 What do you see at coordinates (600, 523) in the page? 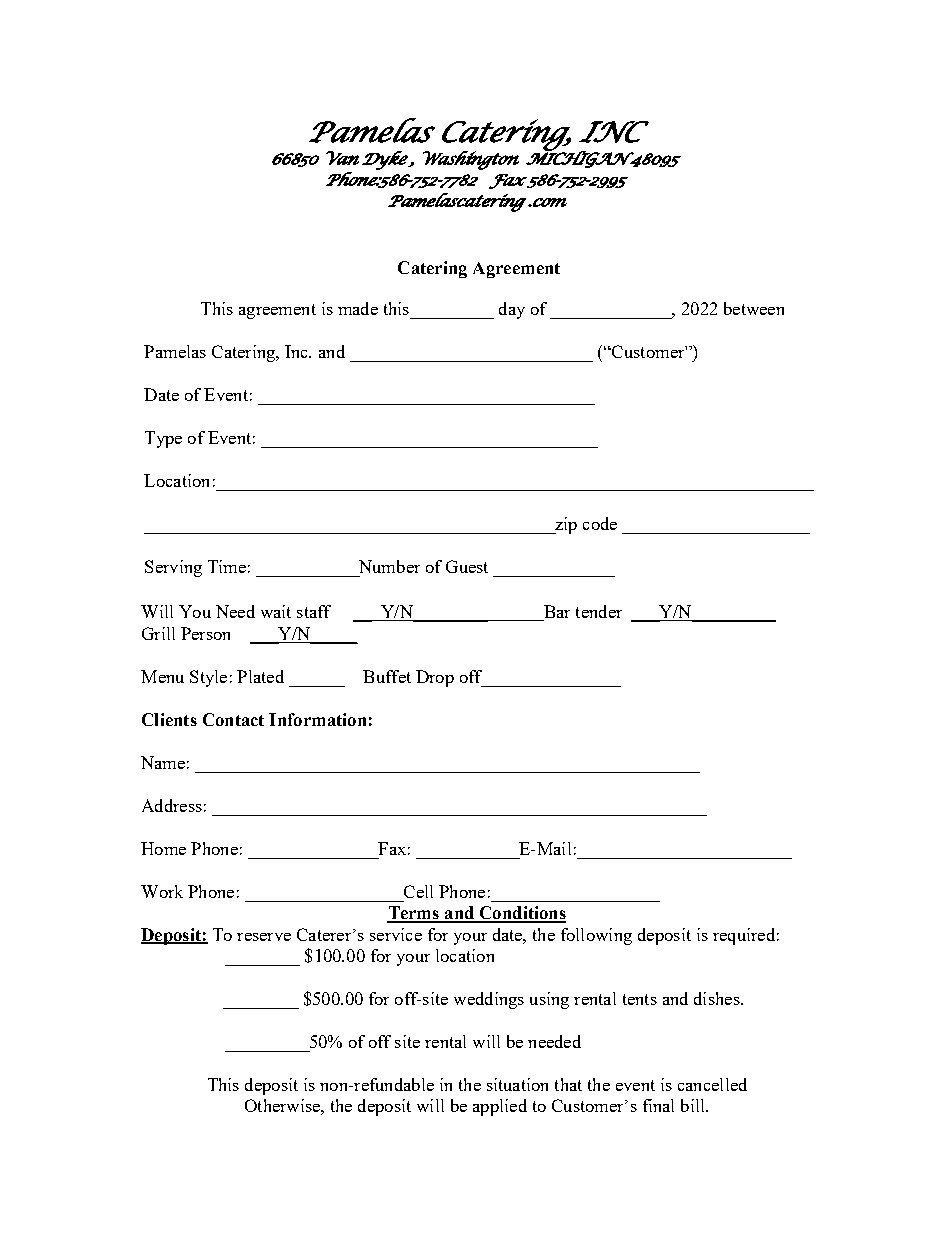
I see `code` at bounding box center [600, 523].
